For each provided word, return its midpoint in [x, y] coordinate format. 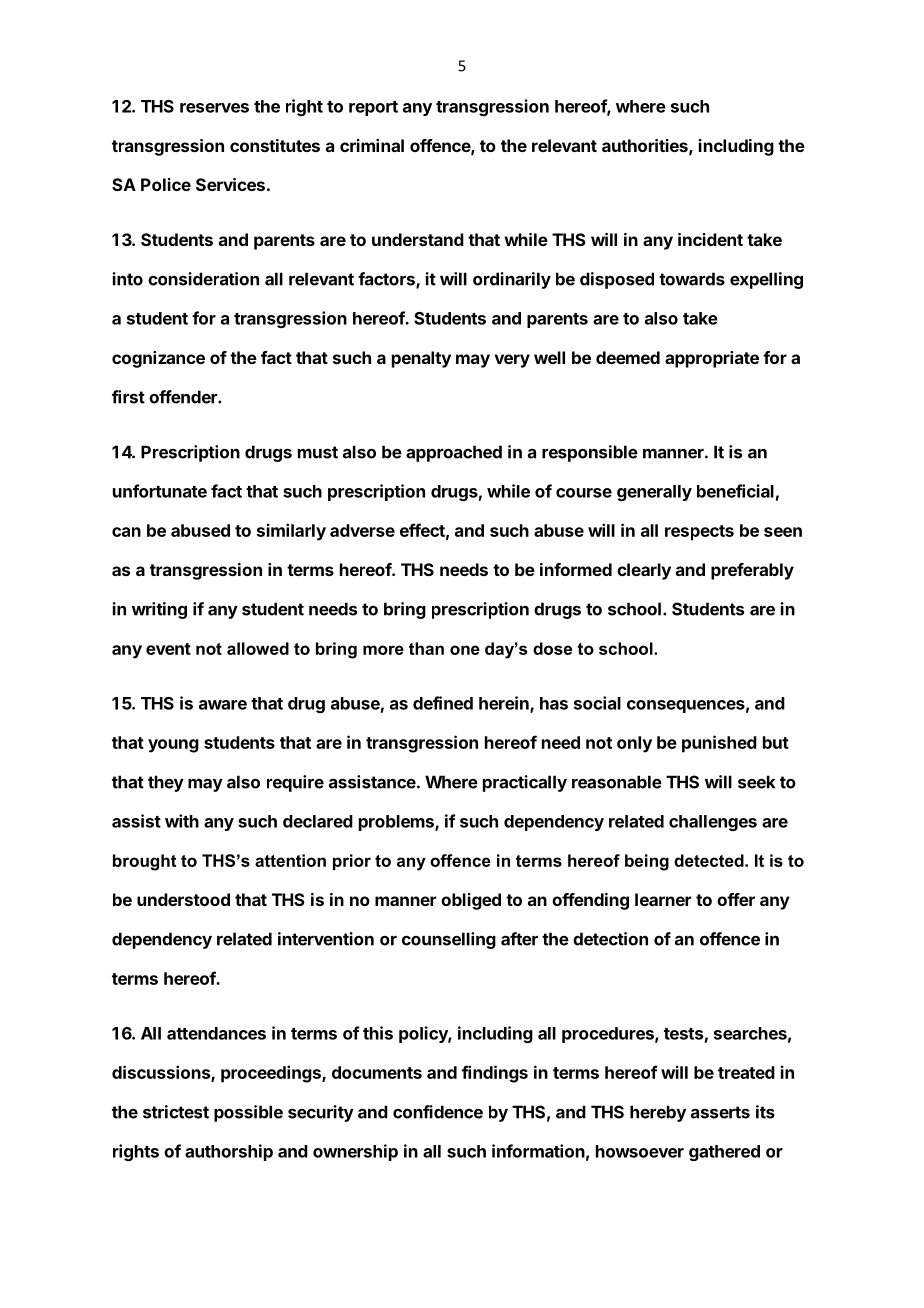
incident [710, 239]
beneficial [735, 491]
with [182, 821]
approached [454, 453]
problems [397, 823]
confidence [438, 1112]
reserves [214, 108]
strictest [176, 1112]
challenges [713, 823]
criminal [372, 145]
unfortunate [160, 491]
